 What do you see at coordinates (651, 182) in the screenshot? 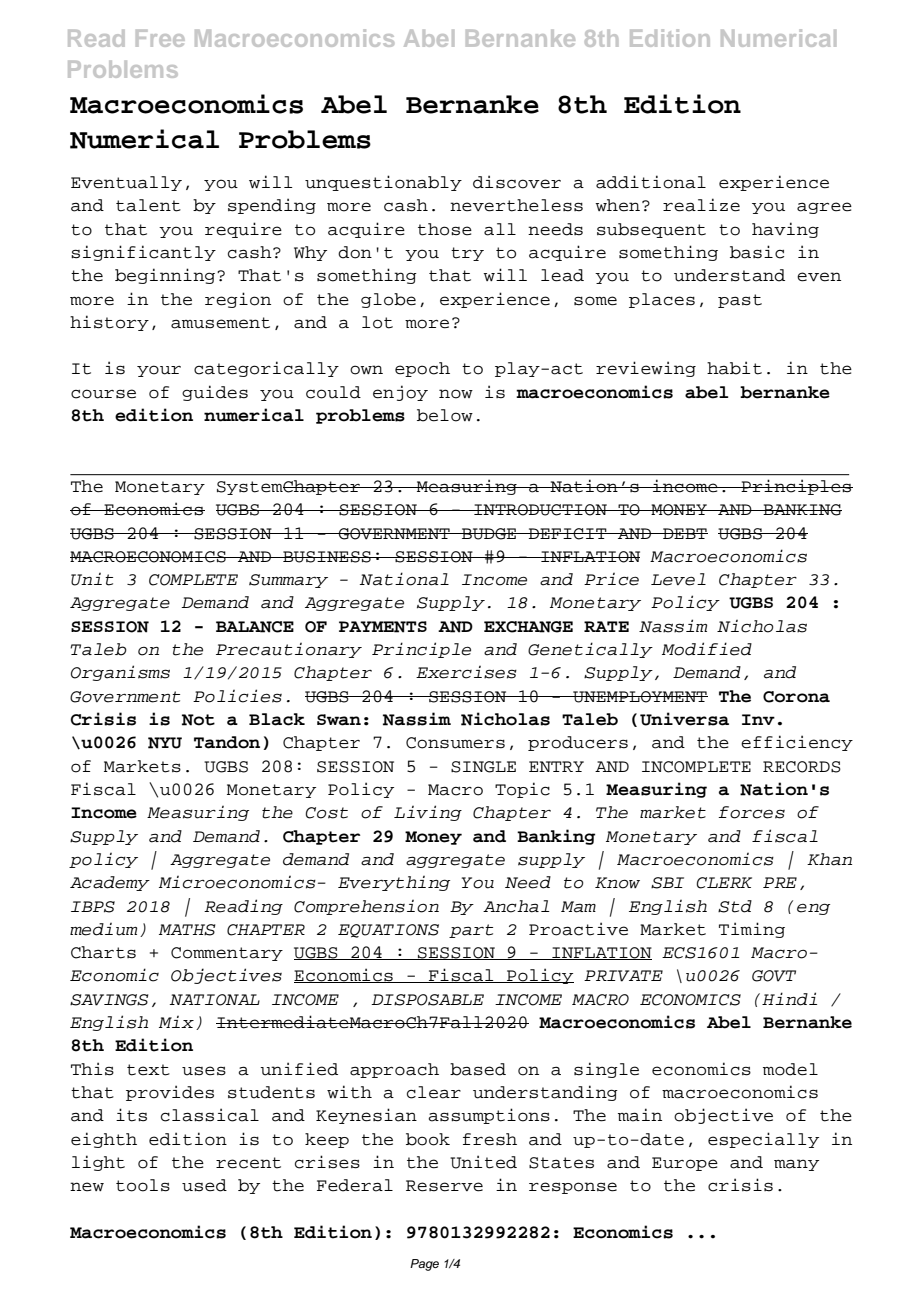
I see `additional` at bounding box center [651, 182].
